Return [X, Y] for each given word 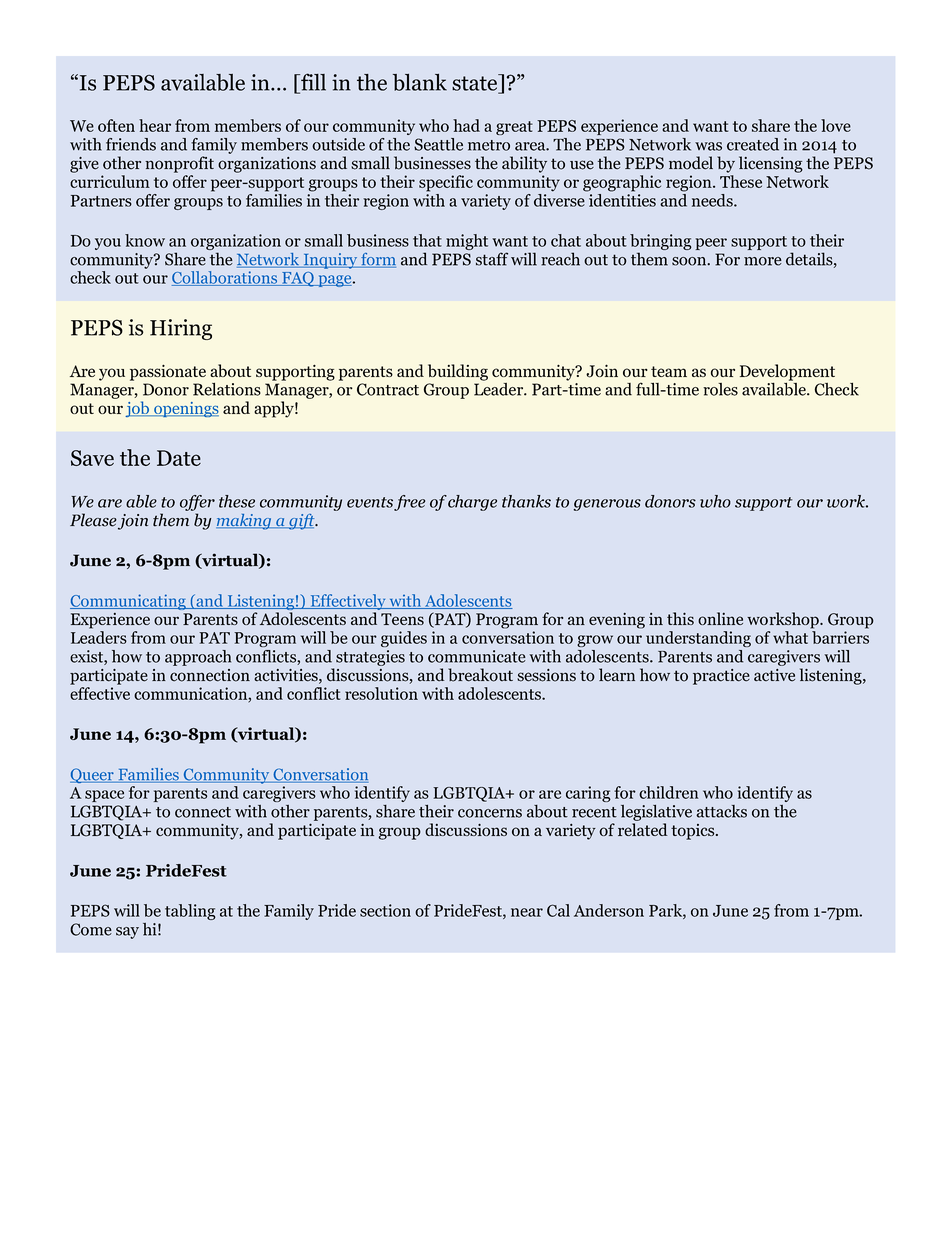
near [527, 912]
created [753, 144]
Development [787, 372]
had [466, 125]
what [790, 637]
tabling [190, 912]
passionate [168, 373]
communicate [477, 656]
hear [155, 125]
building [458, 372]
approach [198, 658]
